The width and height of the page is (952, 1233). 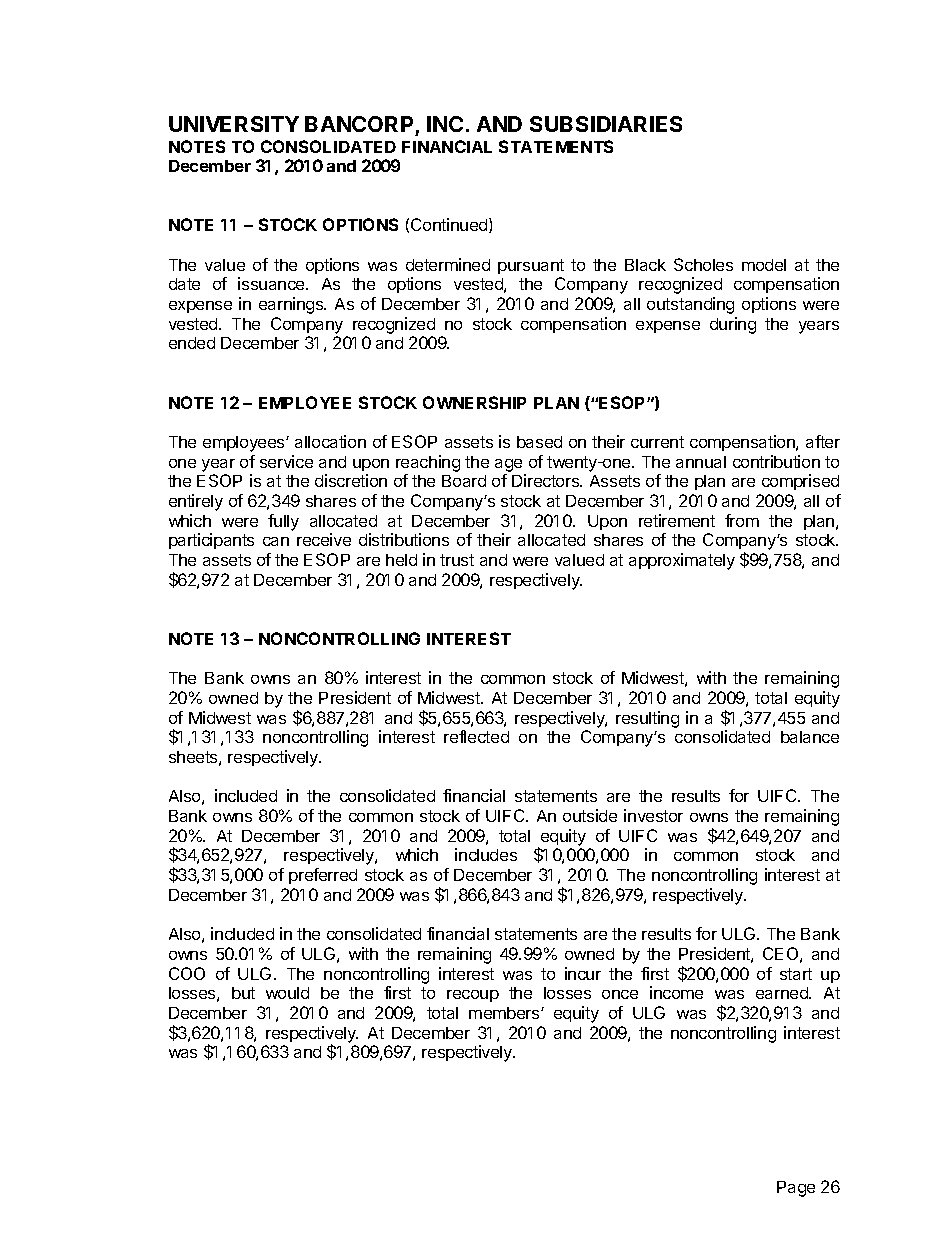 I want to click on Board, so click(x=464, y=481).
